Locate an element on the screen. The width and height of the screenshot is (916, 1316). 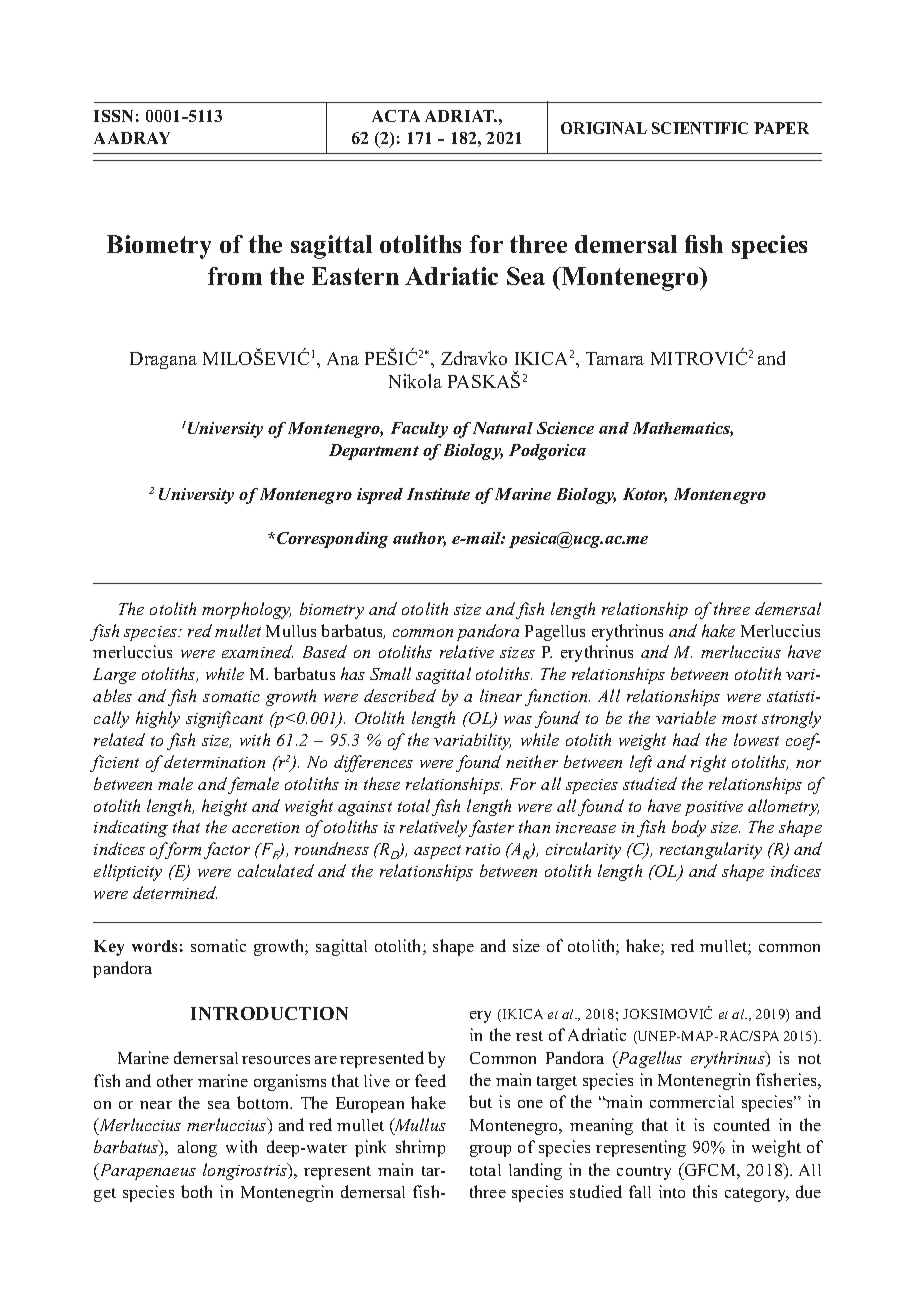
from is located at coordinates (235, 276).
